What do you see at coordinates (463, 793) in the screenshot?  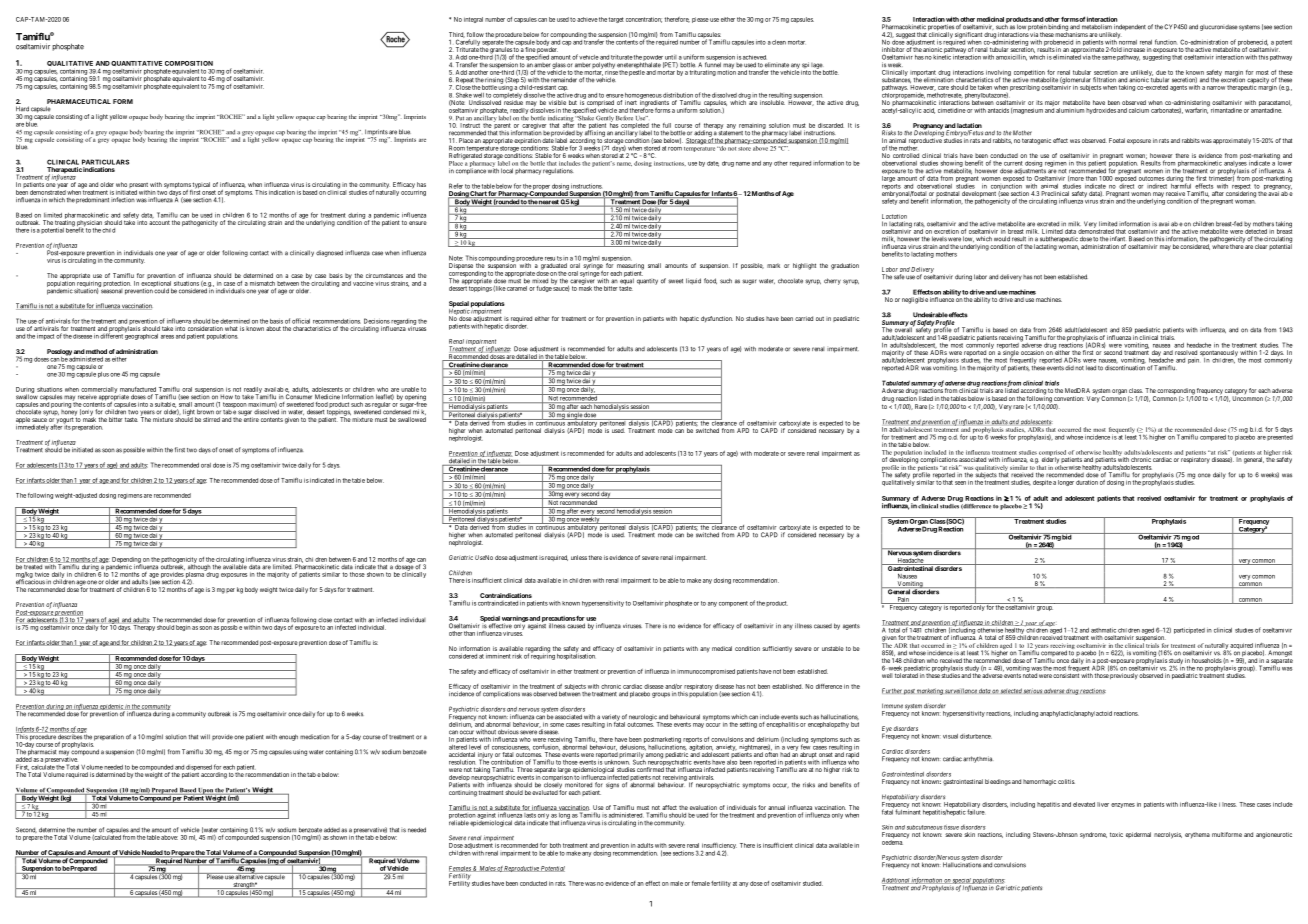 I see `continuing` at bounding box center [463, 793].
